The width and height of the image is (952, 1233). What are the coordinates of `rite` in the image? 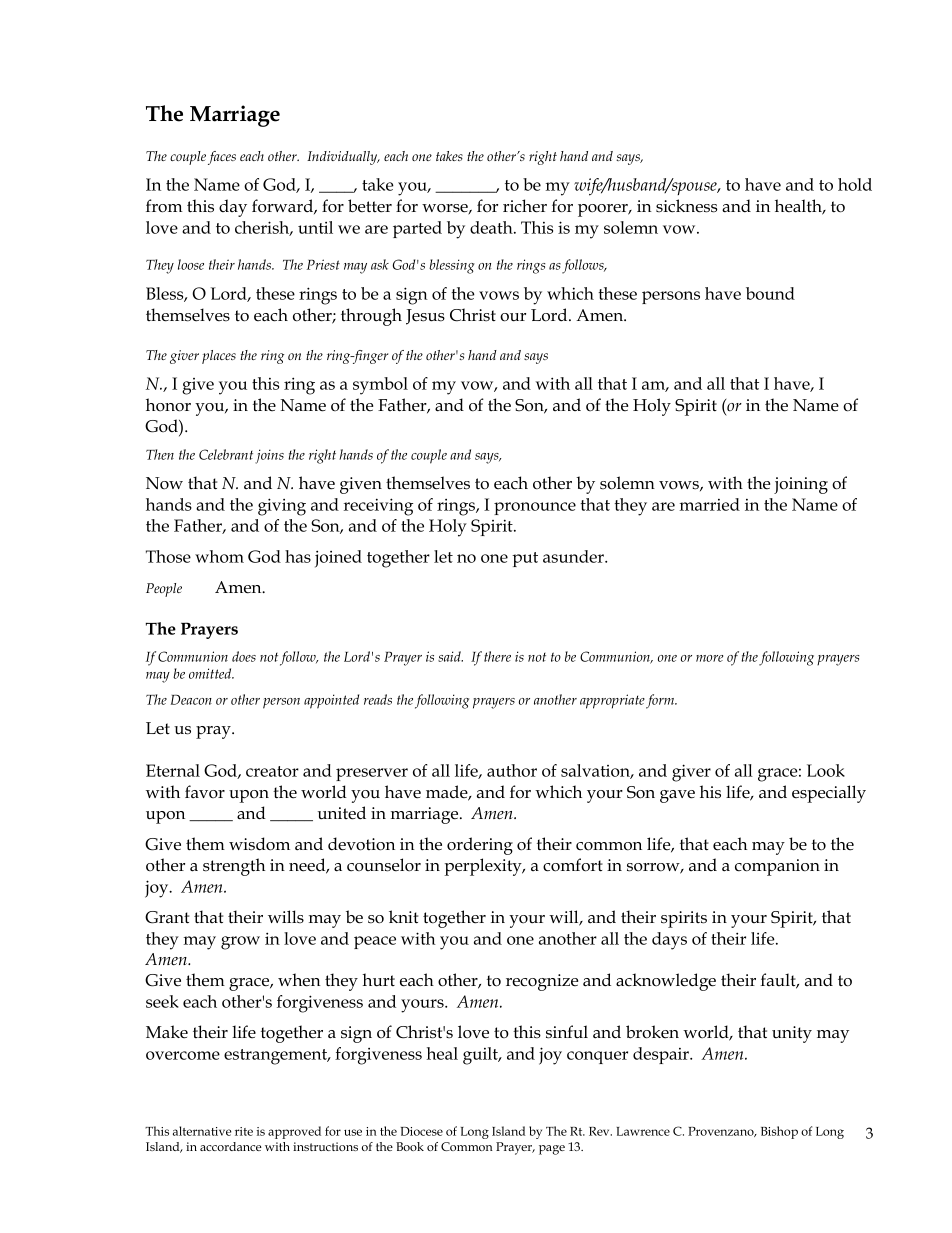 It's located at (244, 1131).
